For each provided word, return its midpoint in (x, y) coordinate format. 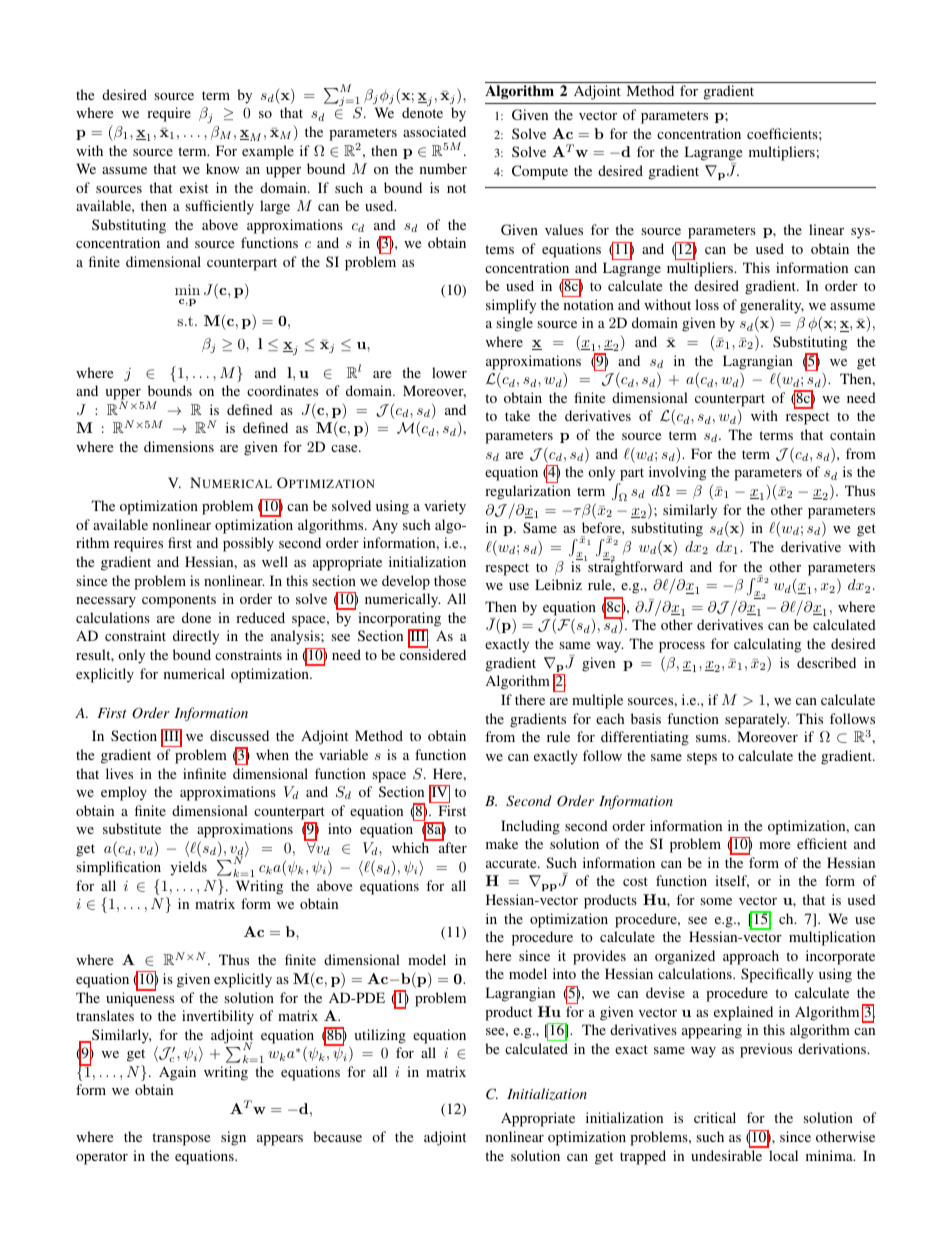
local (783, 1155)
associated (434, 131)
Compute (540, 172)
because (337, 1136)
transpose (181, 1139)
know (223, 168)
